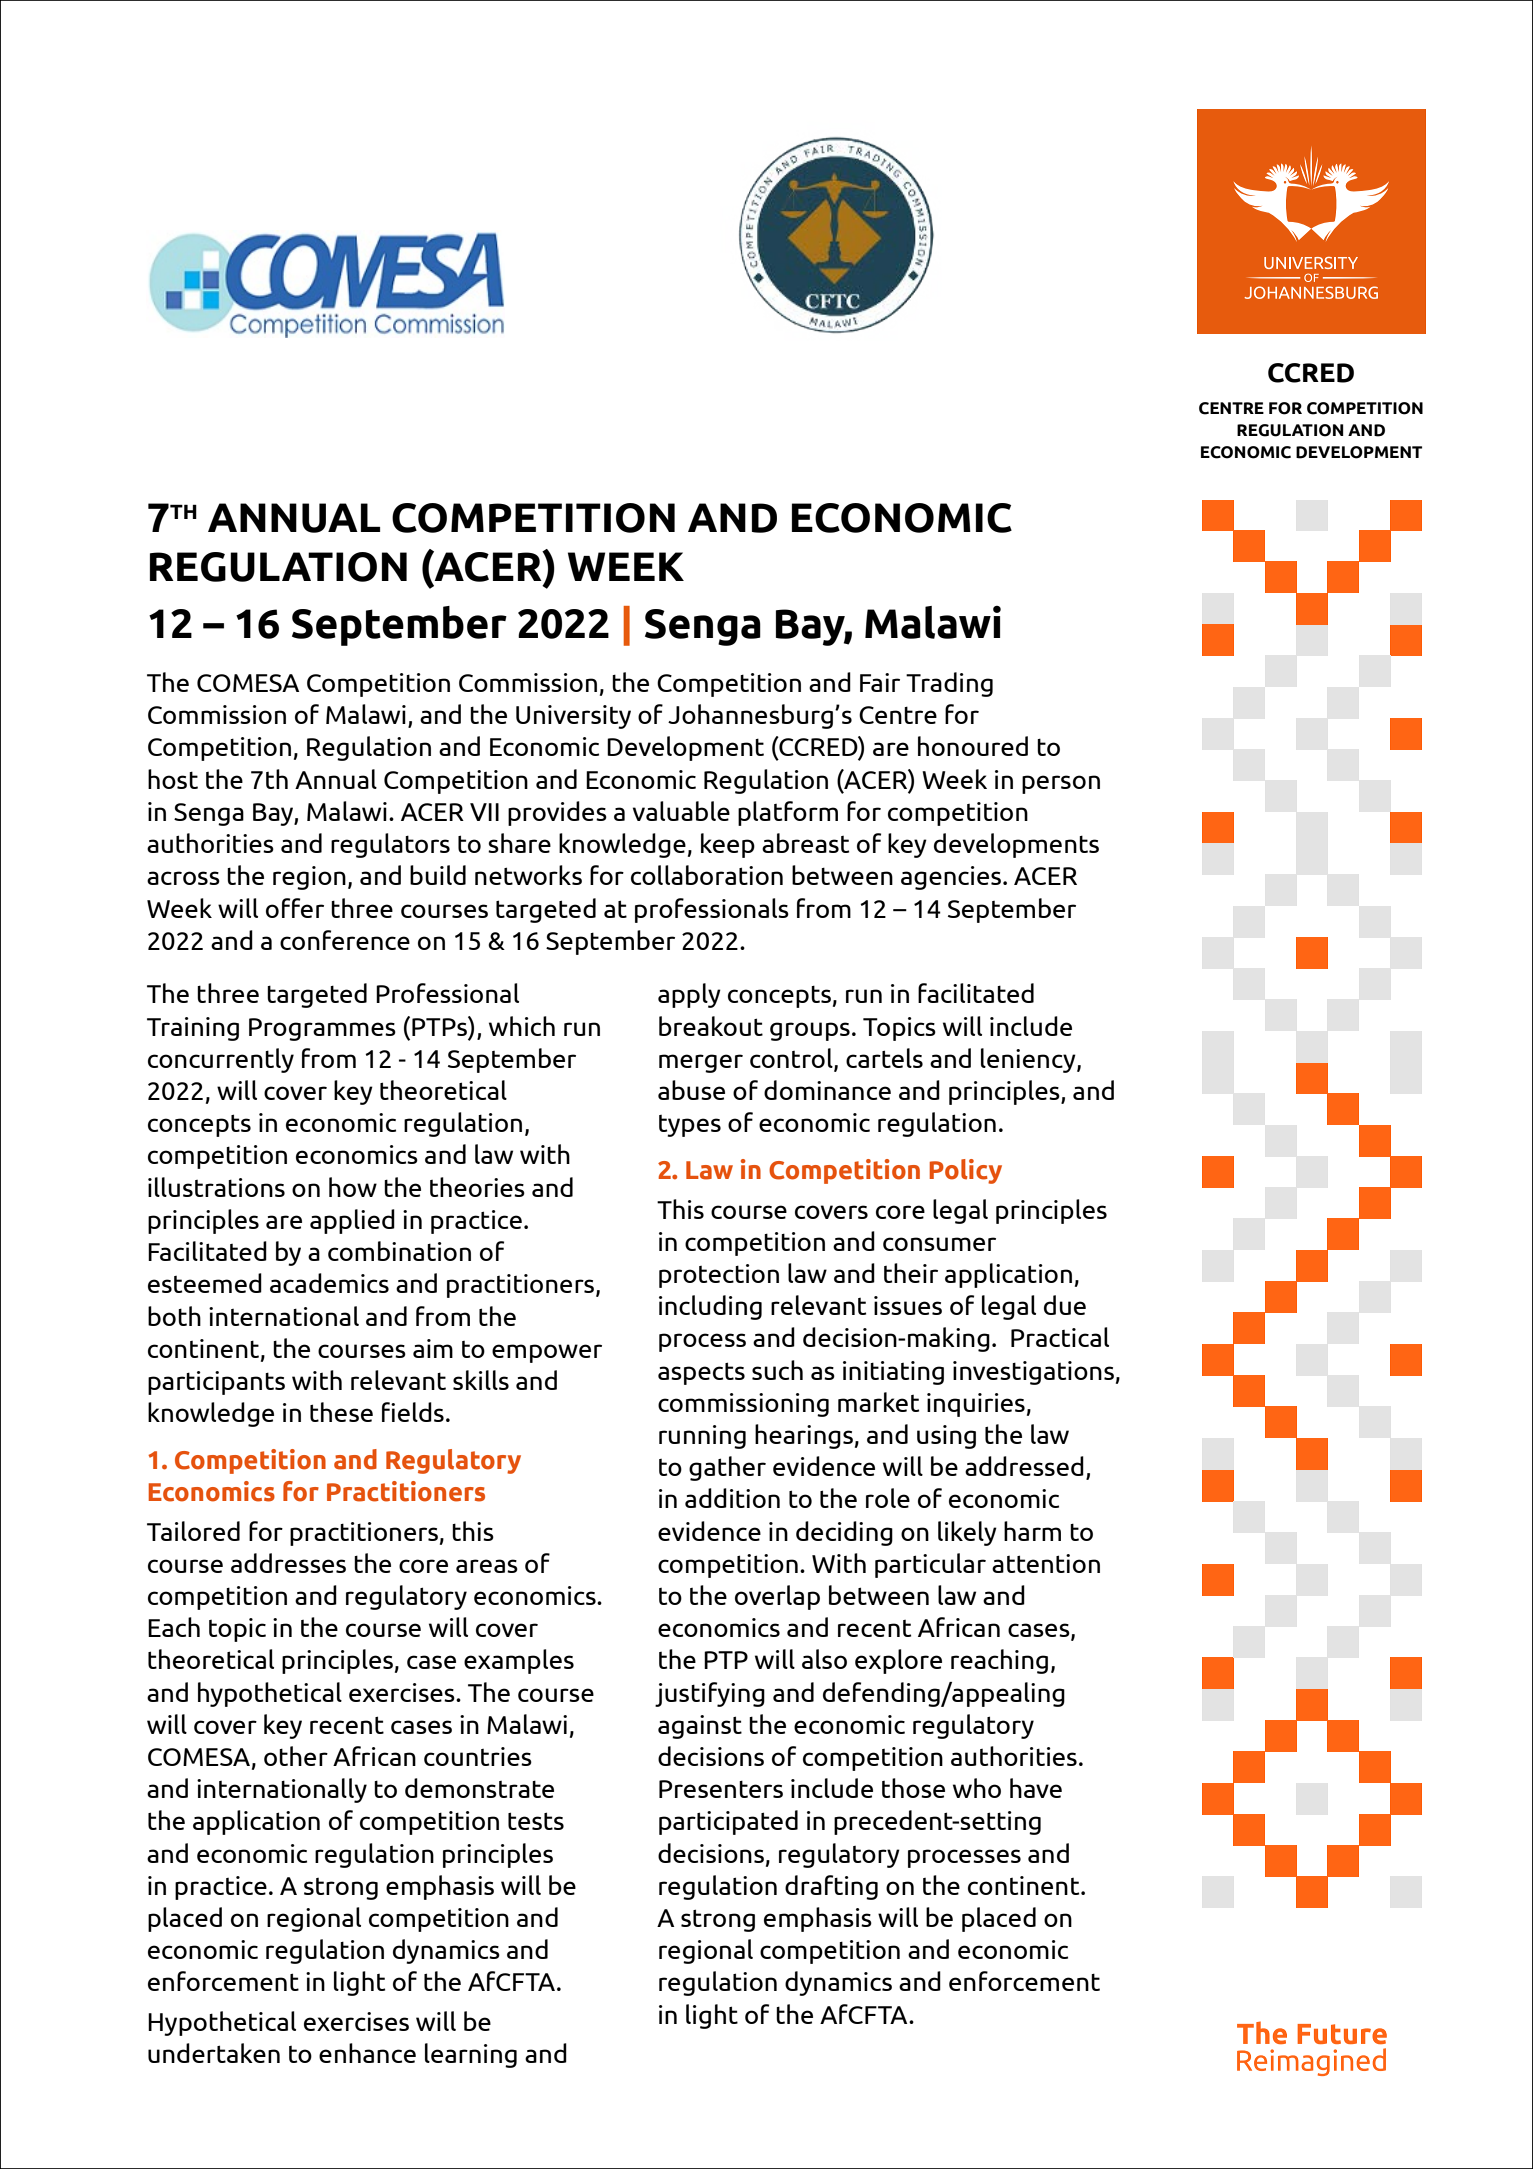  Describe the element at coordinates (831, 1887) in the screenshot. I see `drafting` at that location.
